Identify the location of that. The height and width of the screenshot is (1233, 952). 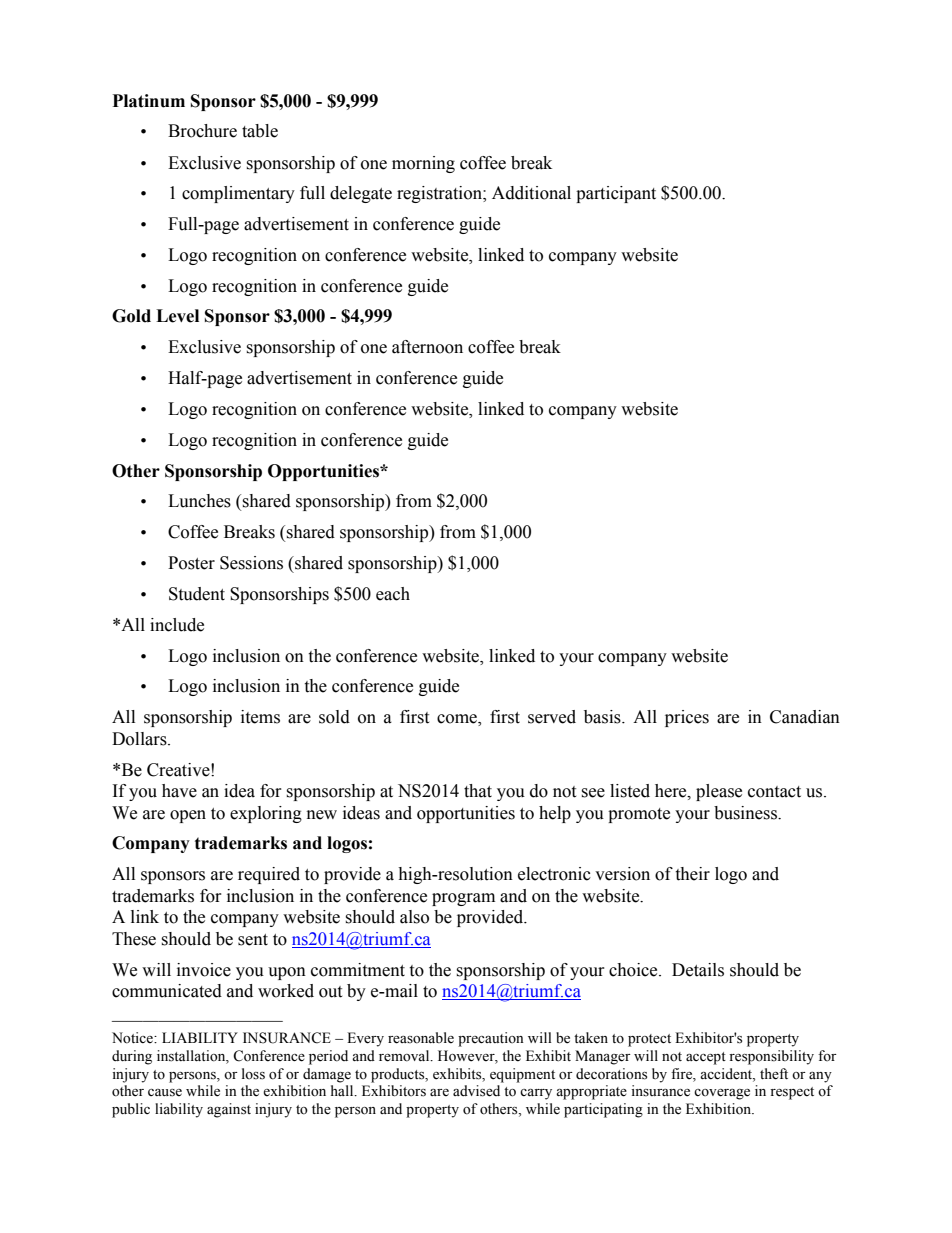
(478, 791).
